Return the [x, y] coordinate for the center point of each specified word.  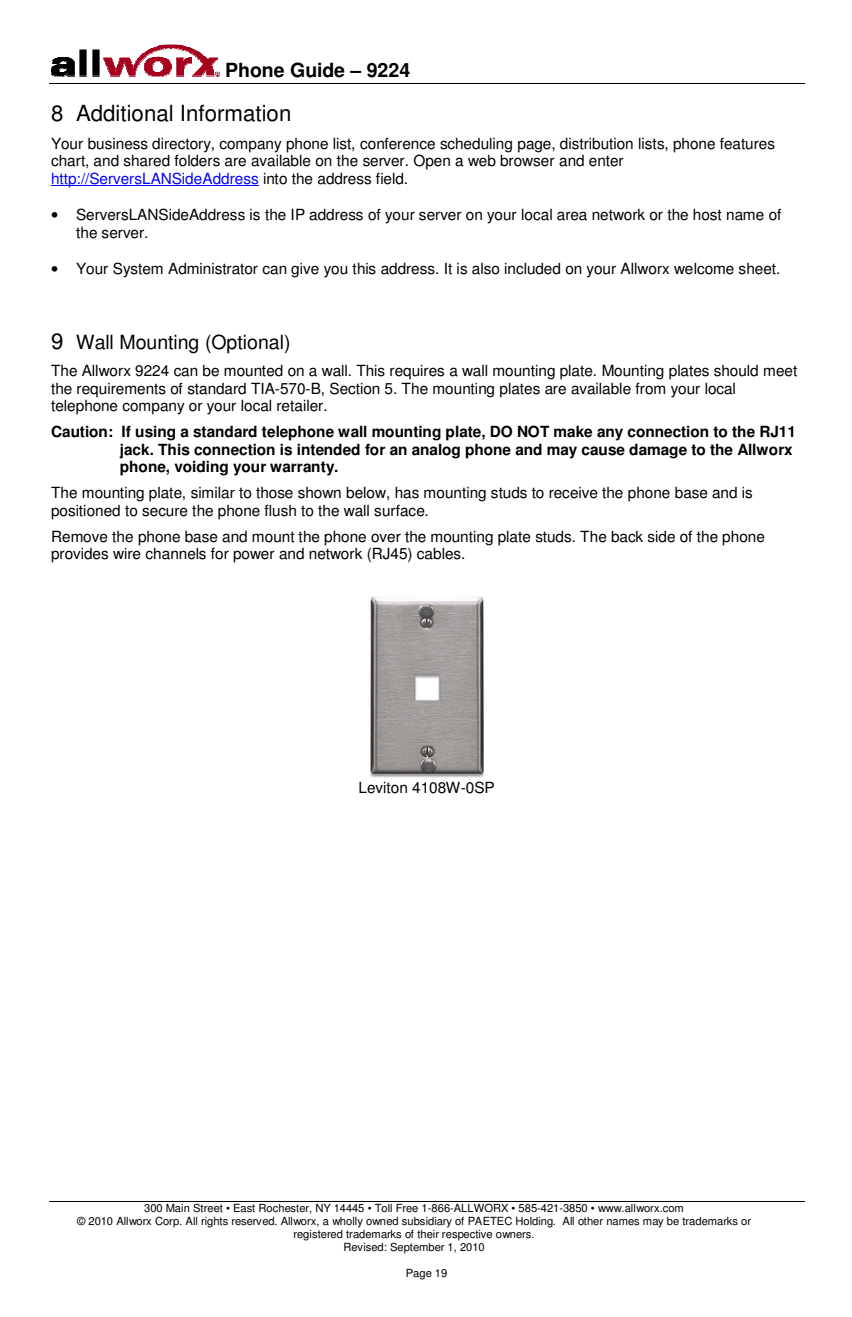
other [590, 1221]
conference [397, 143]
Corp [168, 1222]
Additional [124, 113]
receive [573, 493]
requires [417, 372]
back [627, 536]
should [736, 370]
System [138, 270]
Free [407, 1208]
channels [175, 553]
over [386, 538]
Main [178, 1208]
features [747, 144]
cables [440, 553]
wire [127, 553]
